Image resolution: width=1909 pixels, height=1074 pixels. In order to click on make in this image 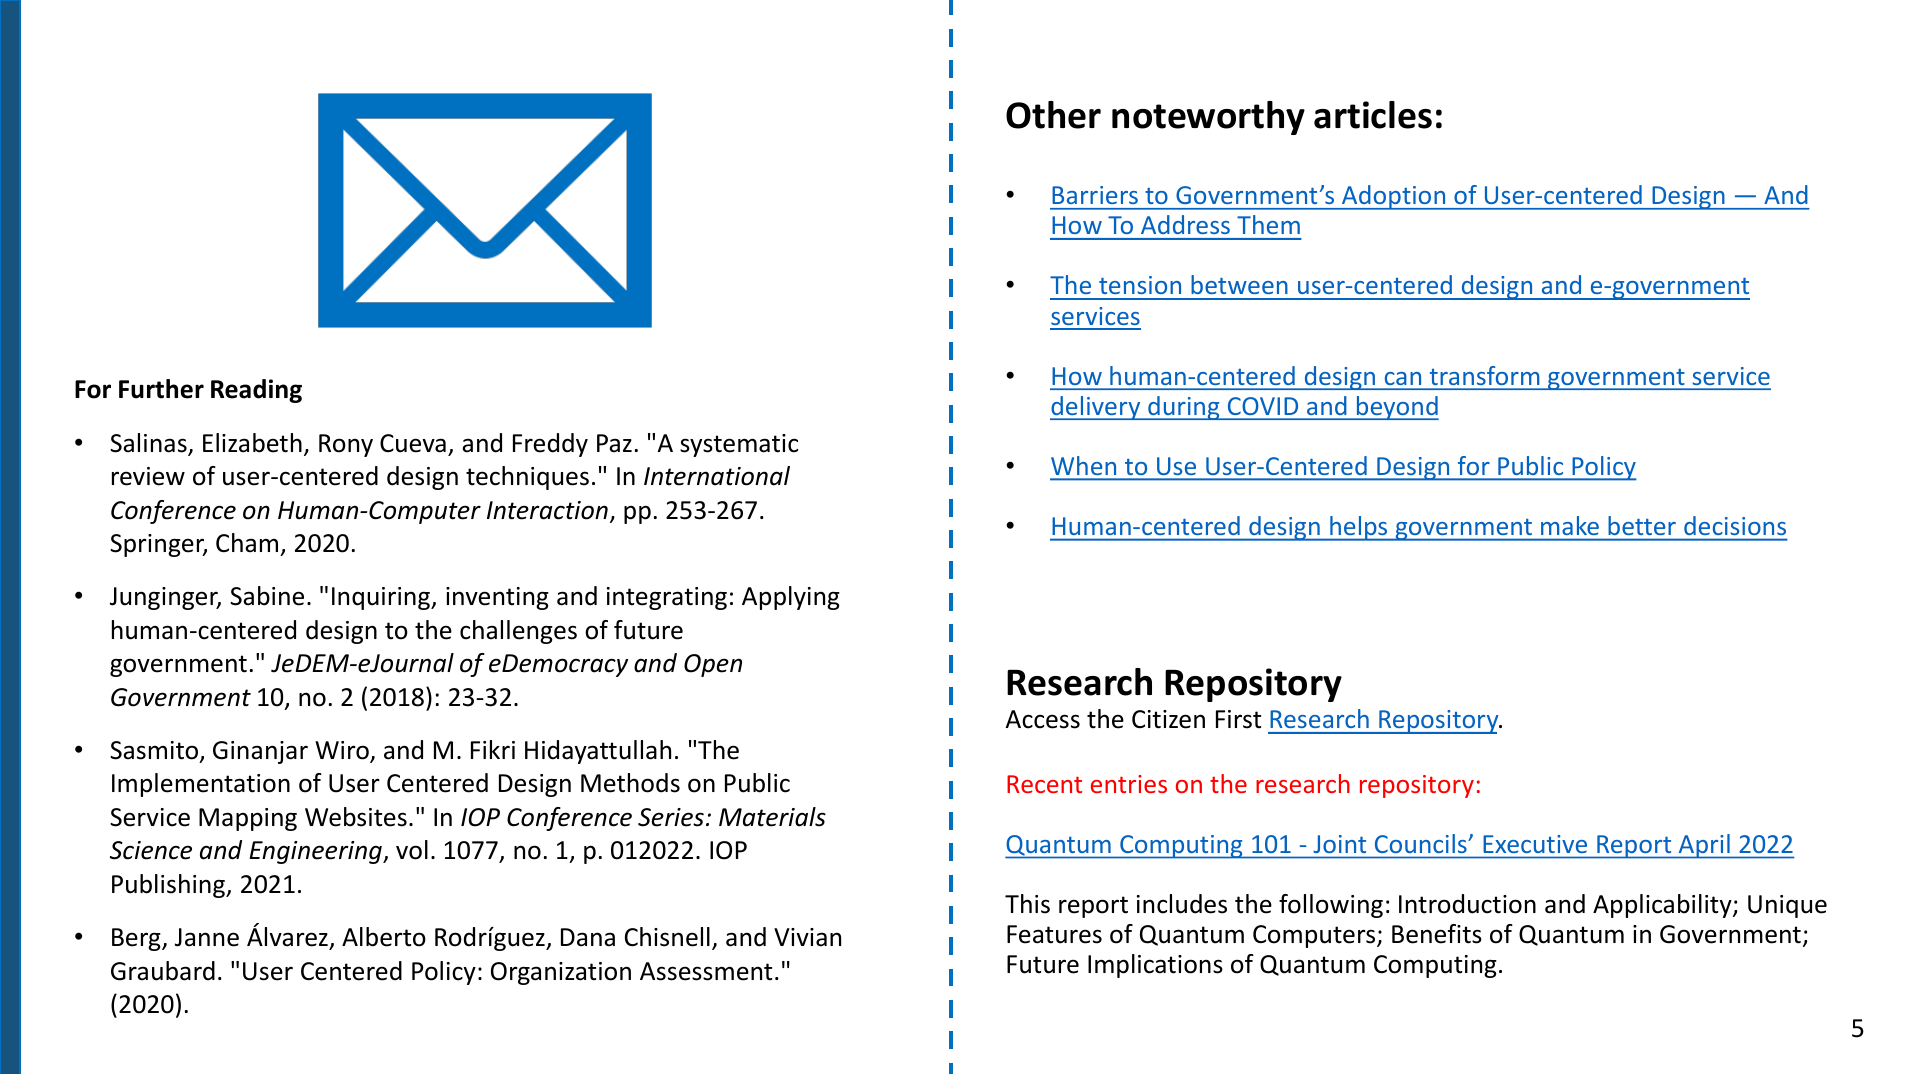, I will do `click(1570, 525)`.
